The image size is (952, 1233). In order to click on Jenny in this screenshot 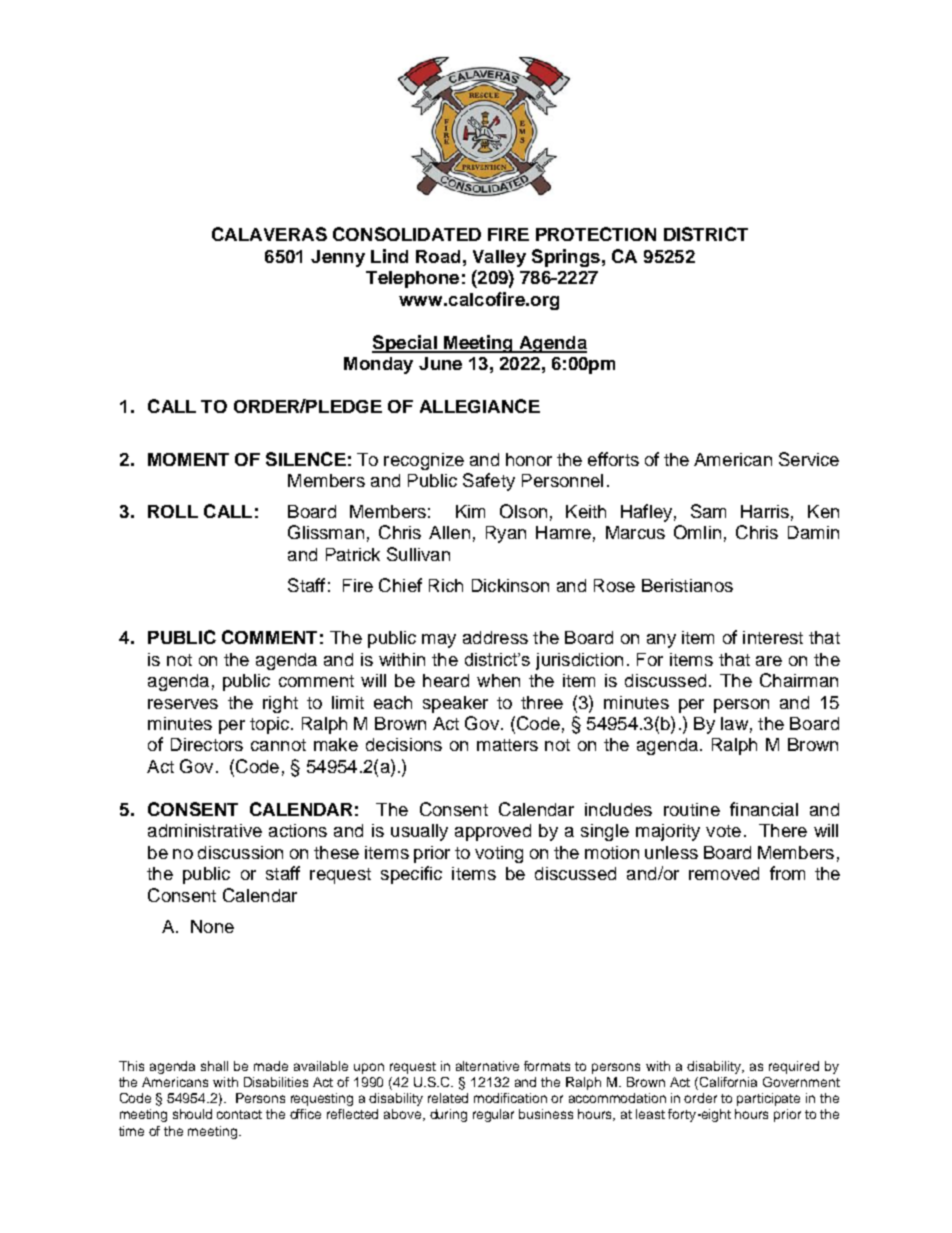, I will do `click(338, 258)`.
